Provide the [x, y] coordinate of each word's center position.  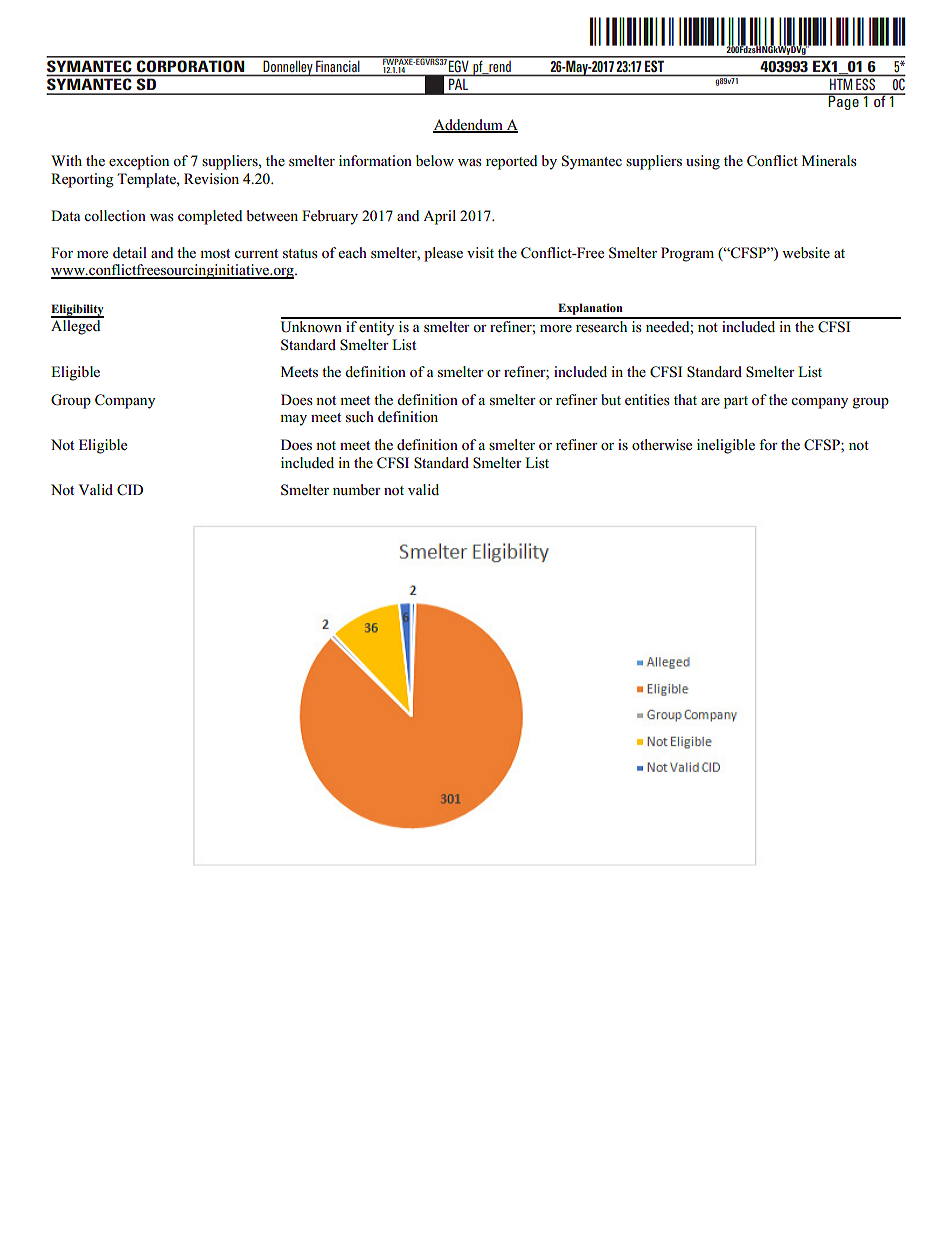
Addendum [469, 126]
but [611, 399]
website [806, 253]
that [685, 399]
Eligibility [77, 311]
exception [139, 162]
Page [844, 102]
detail [130, 252]
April [439, 217]
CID [130, 490]
